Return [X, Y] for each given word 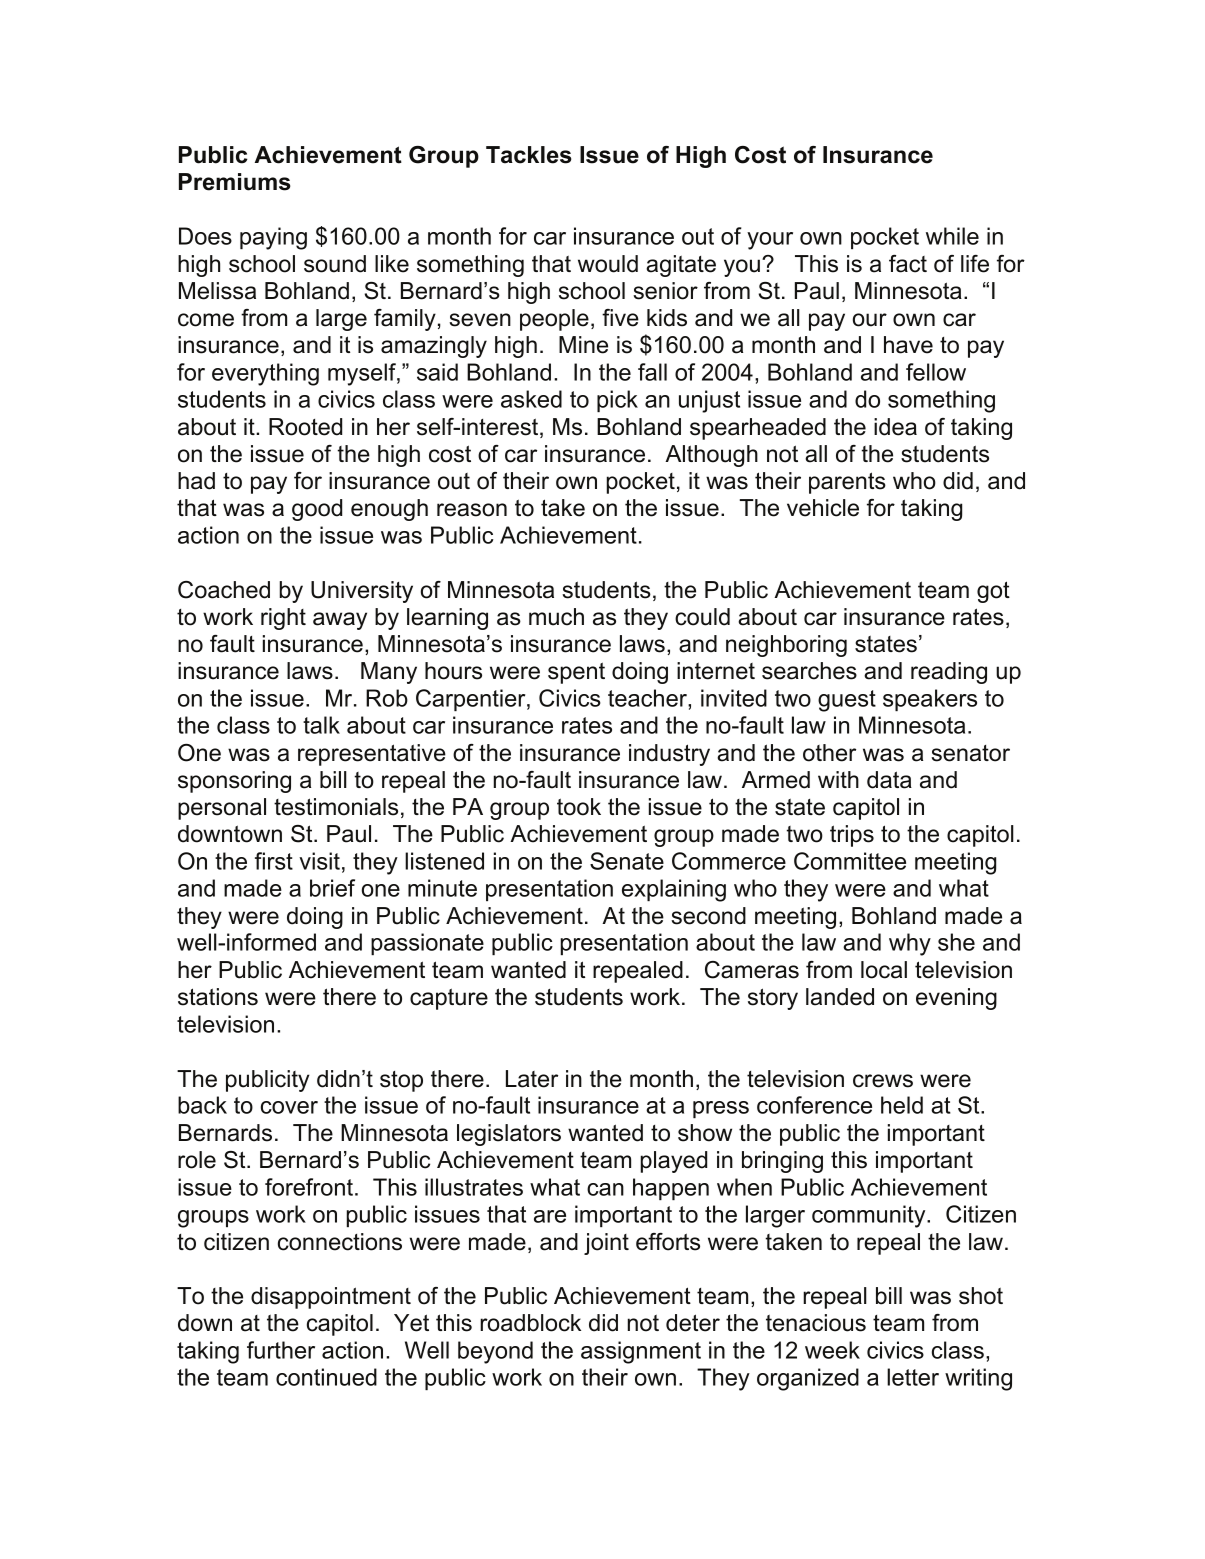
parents [847, 483]
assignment [641, 1352]
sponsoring [234, 782]
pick [617, 401]
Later [532, 1079]
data [889, 780]
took [579, 807]
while [952, 236]
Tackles [529, 155]
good [317, 510]
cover [289, 1107]
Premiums [235, 182]
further [281, 1350]
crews [883, 1081]
